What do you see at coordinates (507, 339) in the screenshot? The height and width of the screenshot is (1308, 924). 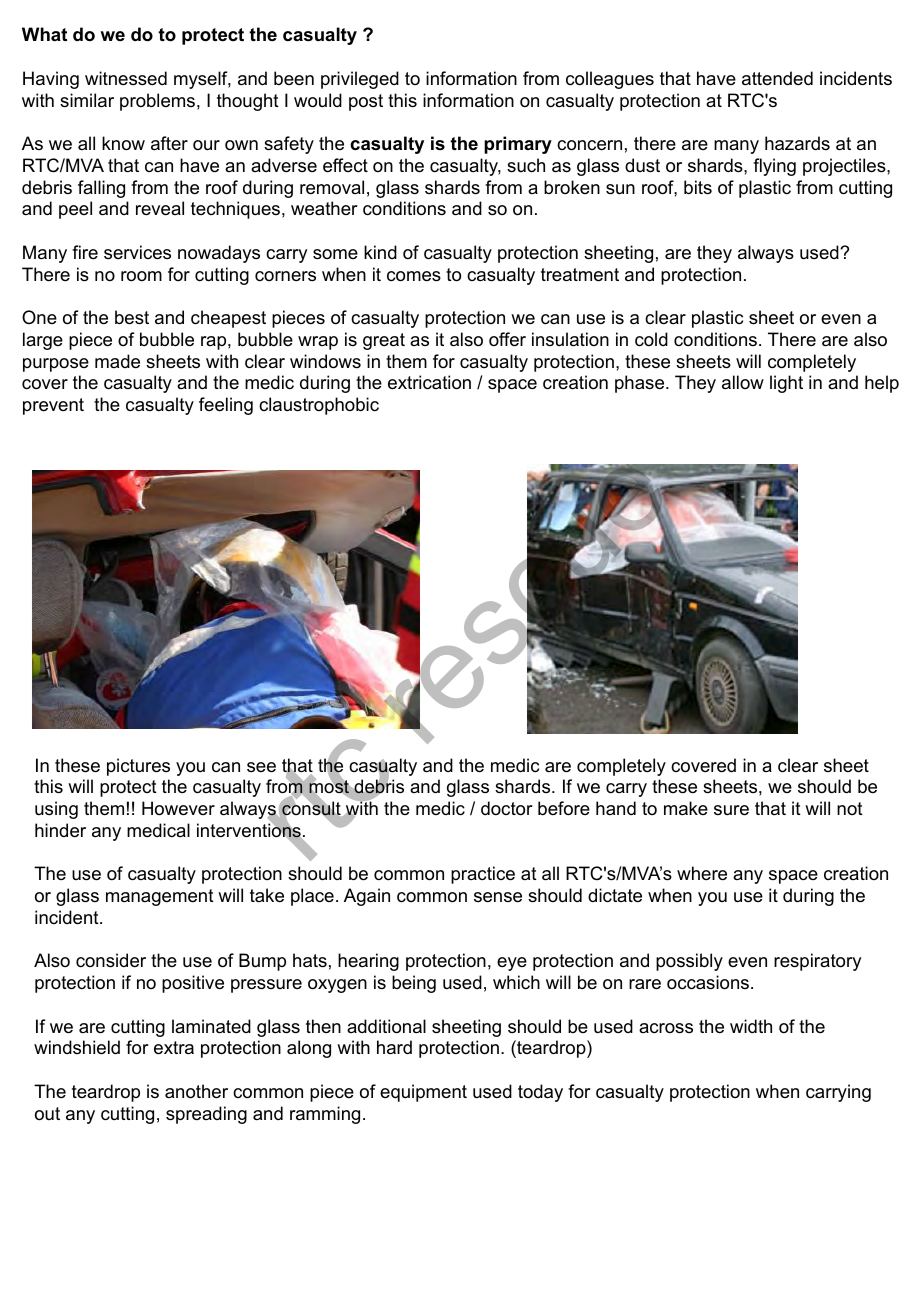 I see `offer` at bounding box center [507, 339].
